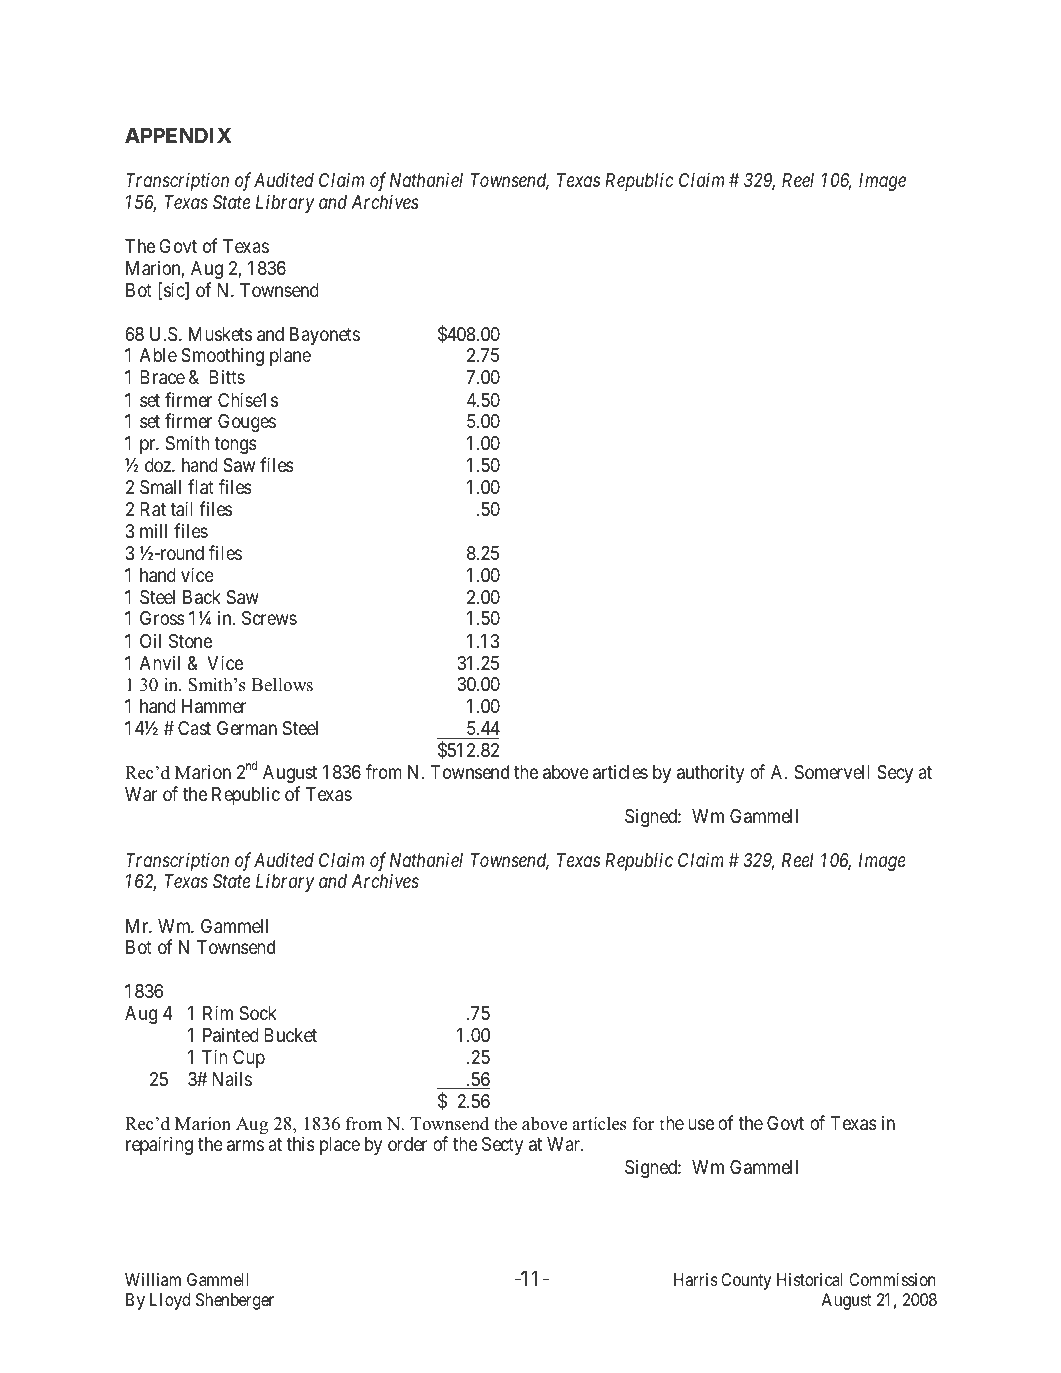  Describe the element at coordinates (247, 728) in the page. I see `German` at that location.
